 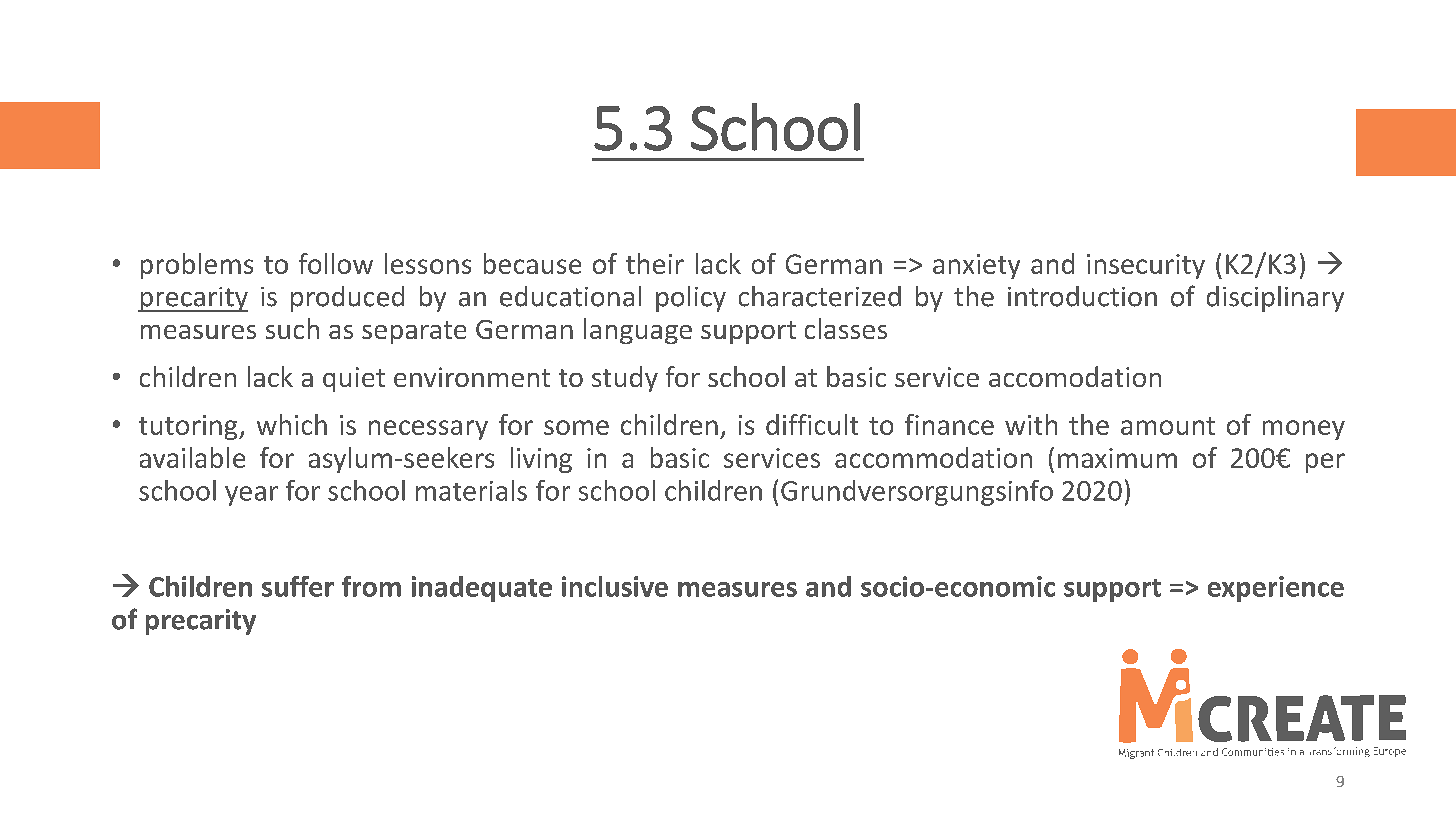 I want to click on follow, so click(x=336, y=263).
